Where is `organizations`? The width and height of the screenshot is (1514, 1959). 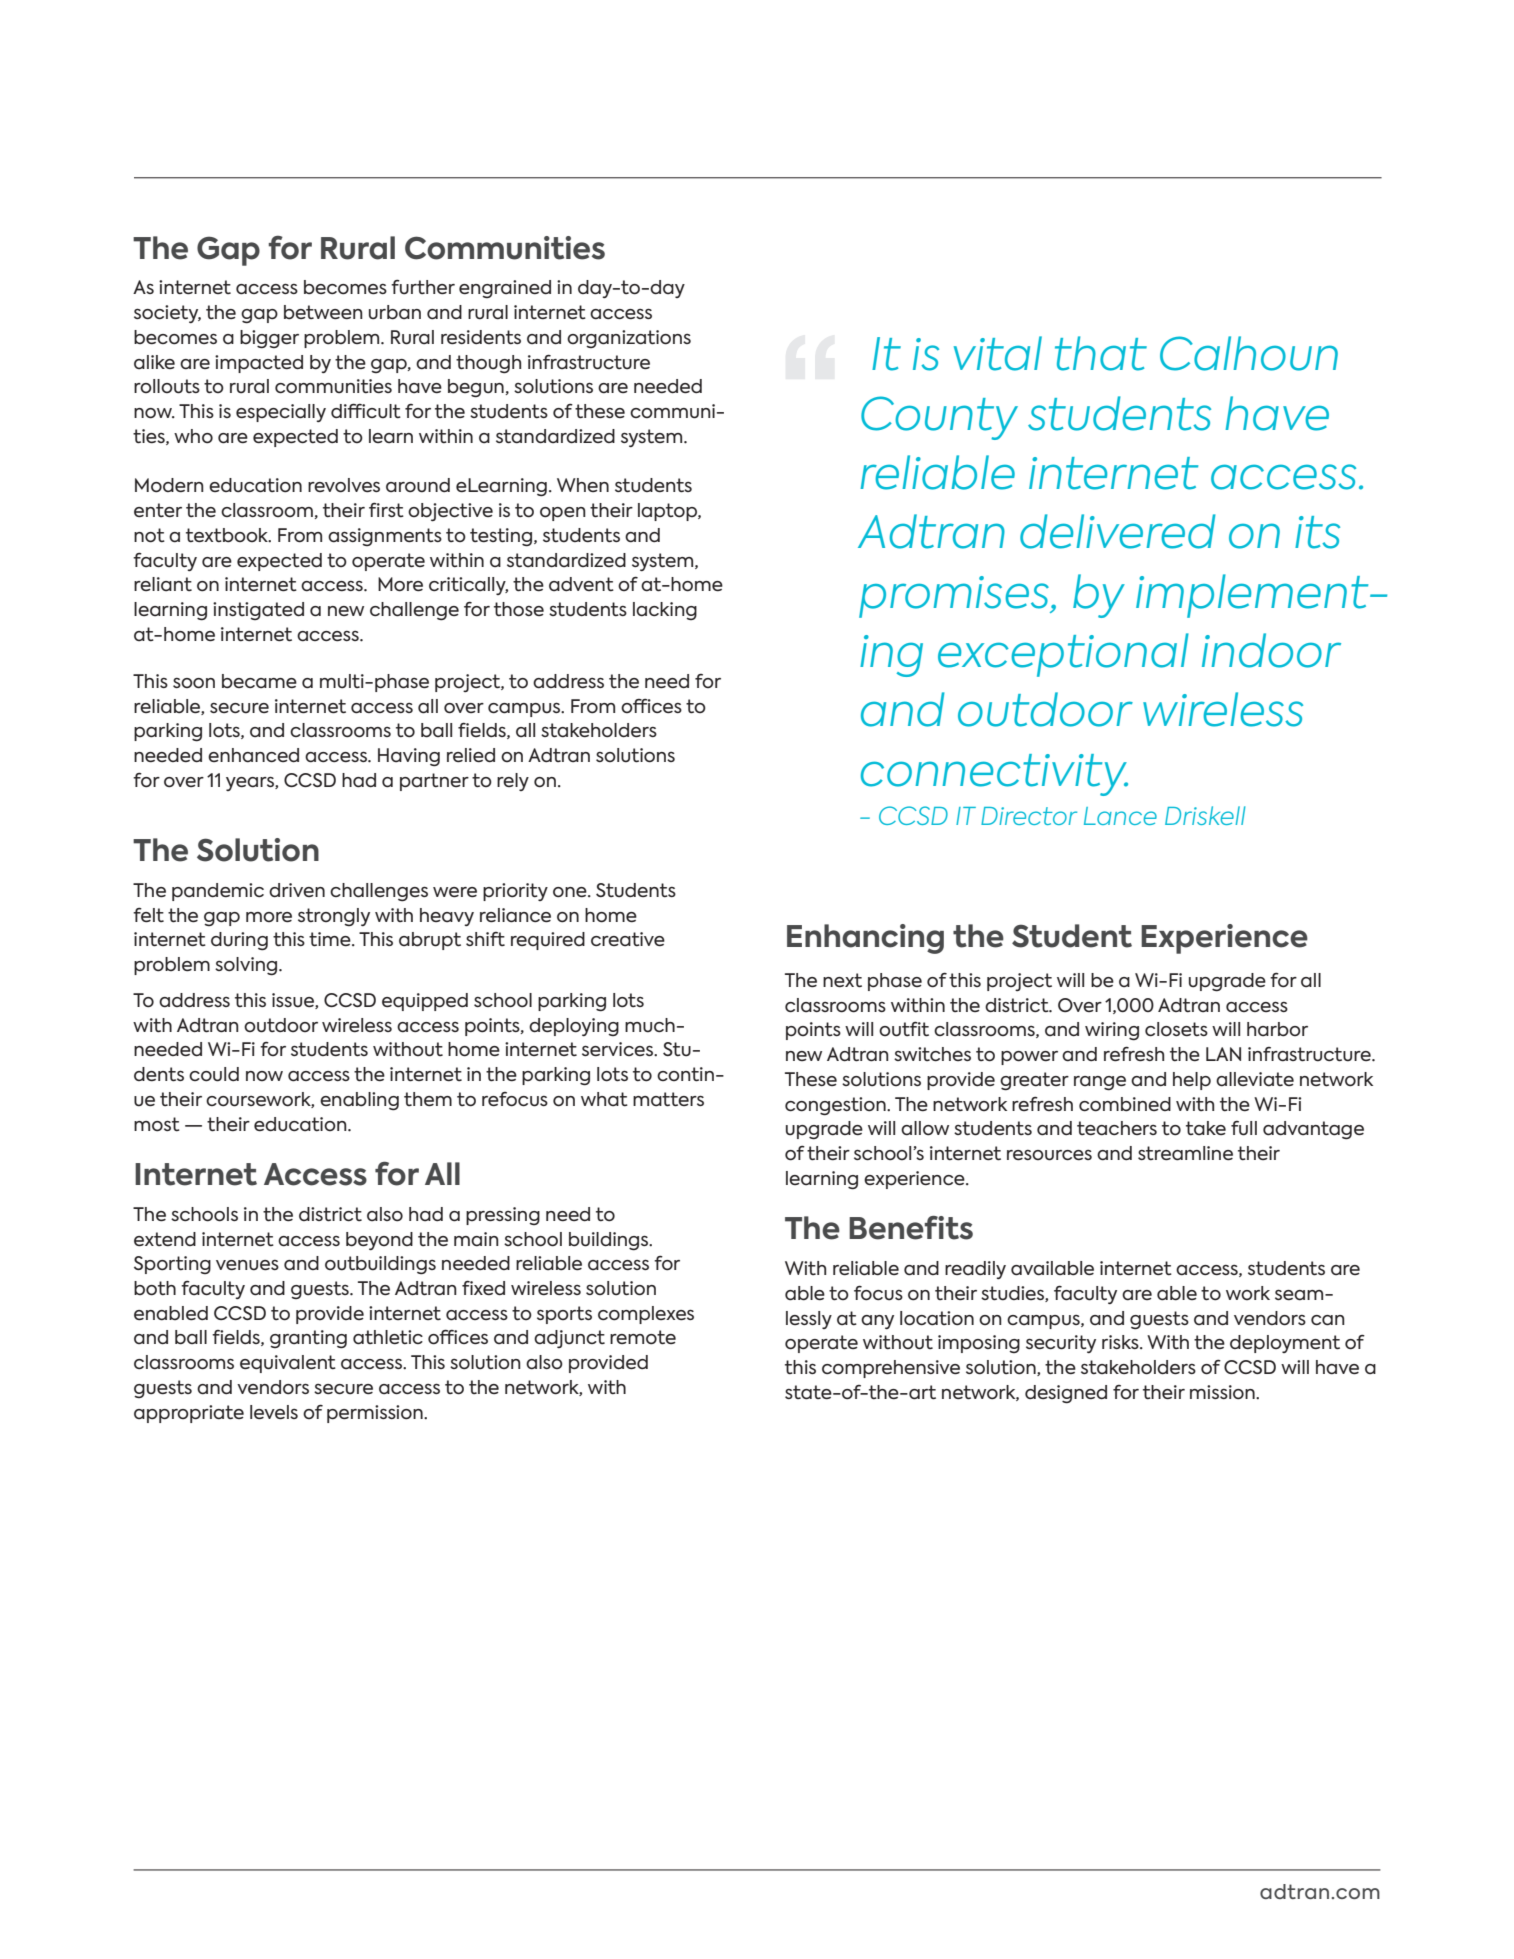
organizations is located at coordinates (629, 339).
